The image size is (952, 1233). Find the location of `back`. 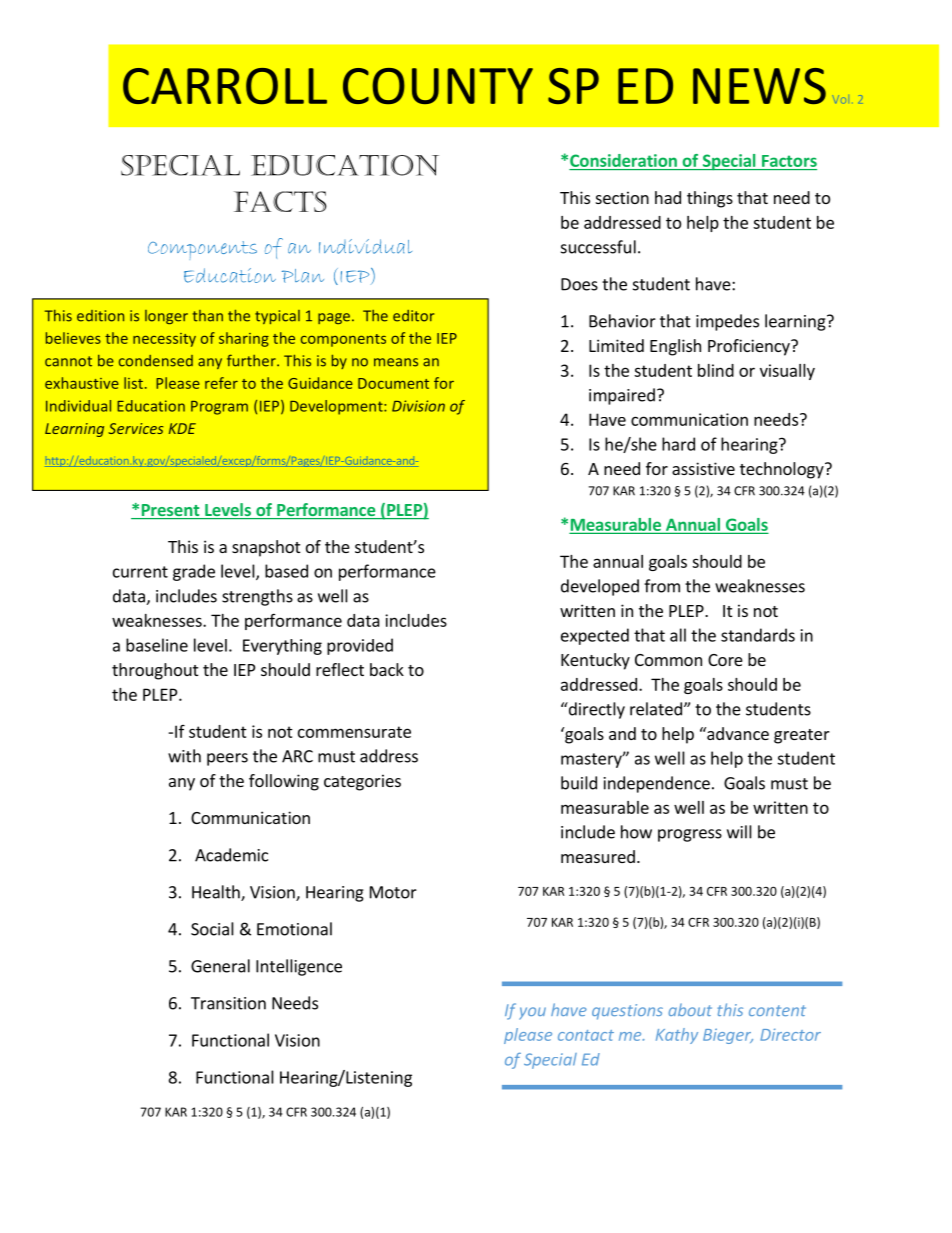

back is located at coordinates (387, 669).
